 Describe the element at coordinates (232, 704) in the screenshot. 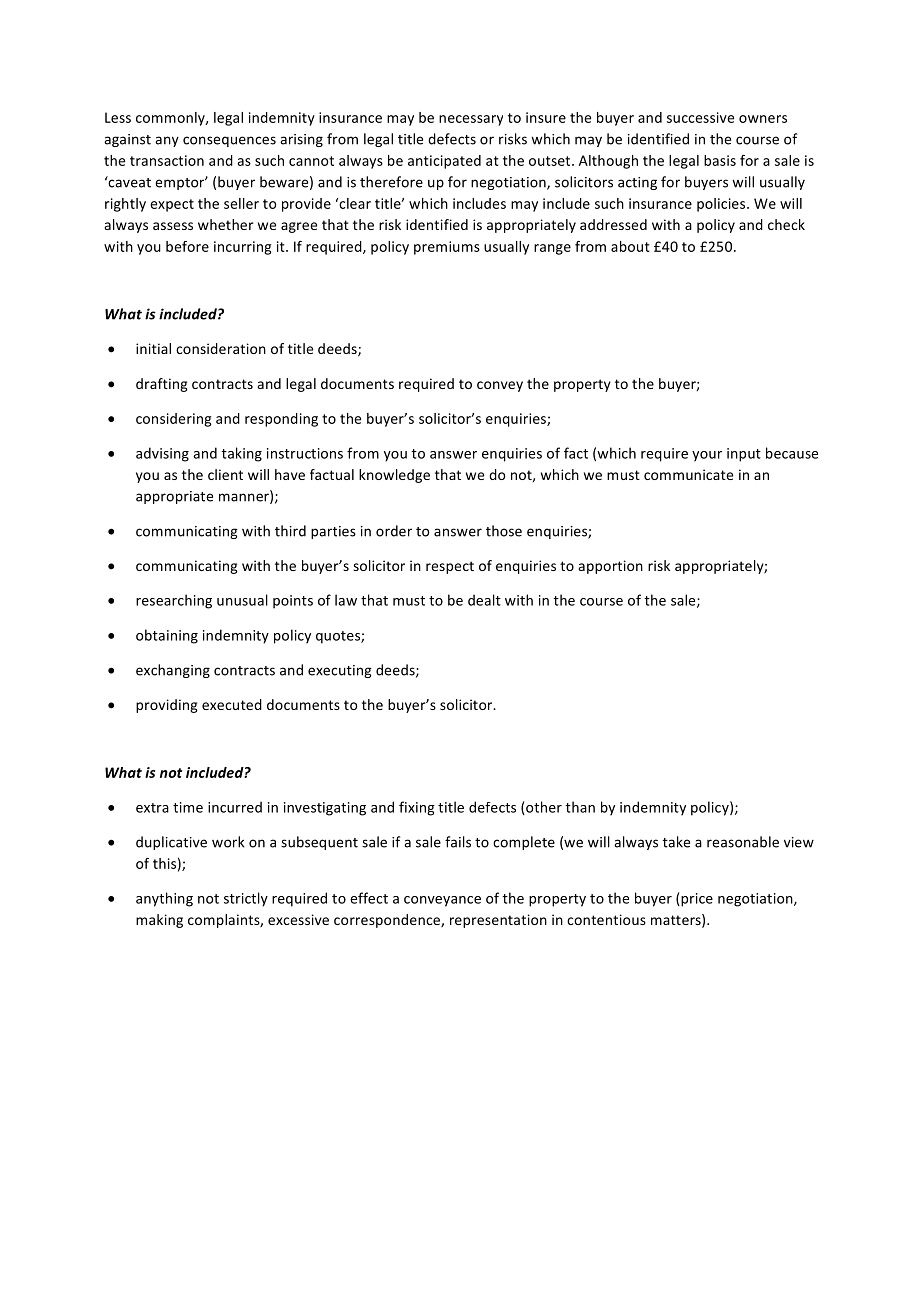

I see `executed` at that location.
